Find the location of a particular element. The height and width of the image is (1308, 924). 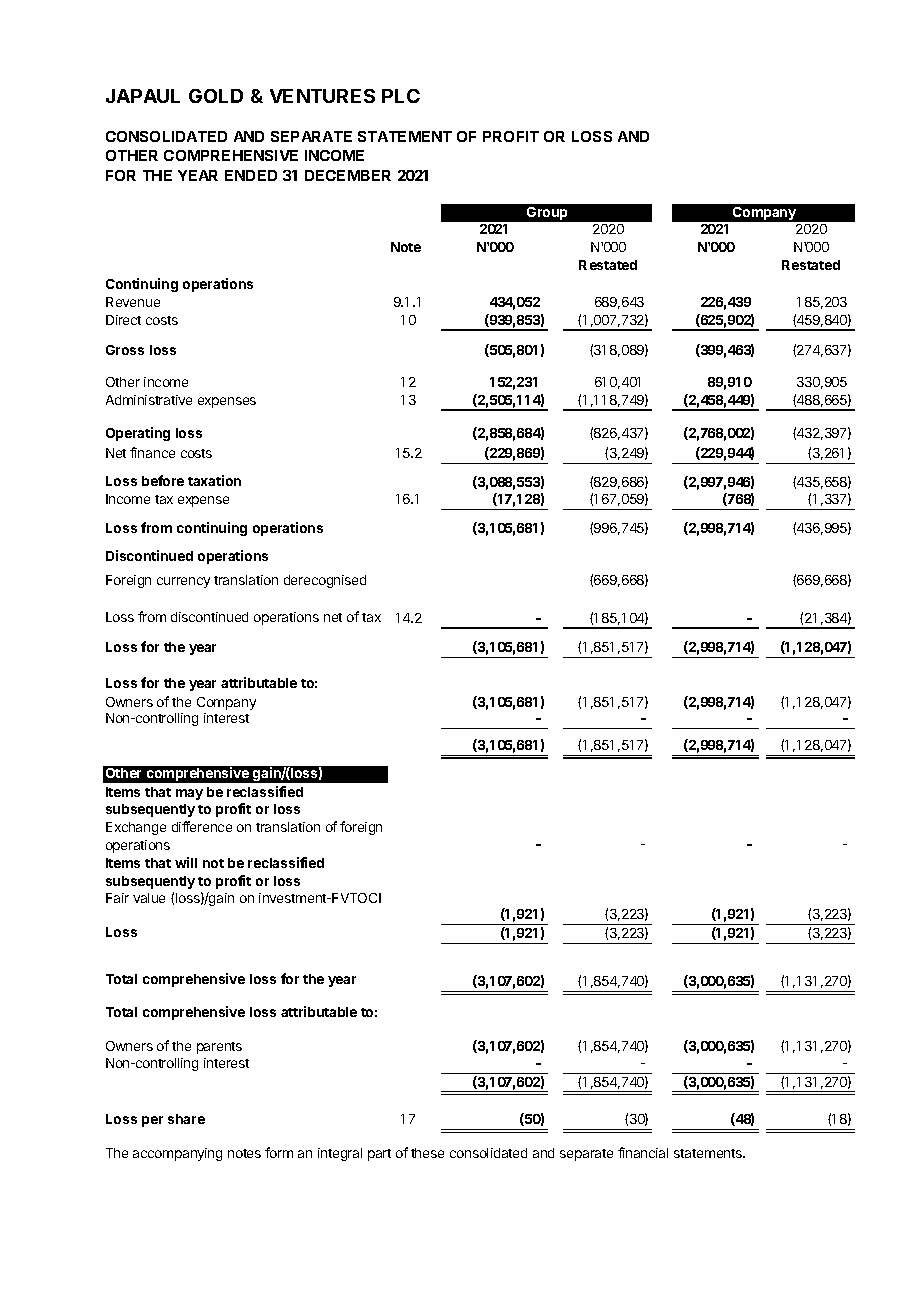

will is located at coordinates (186, 862).
